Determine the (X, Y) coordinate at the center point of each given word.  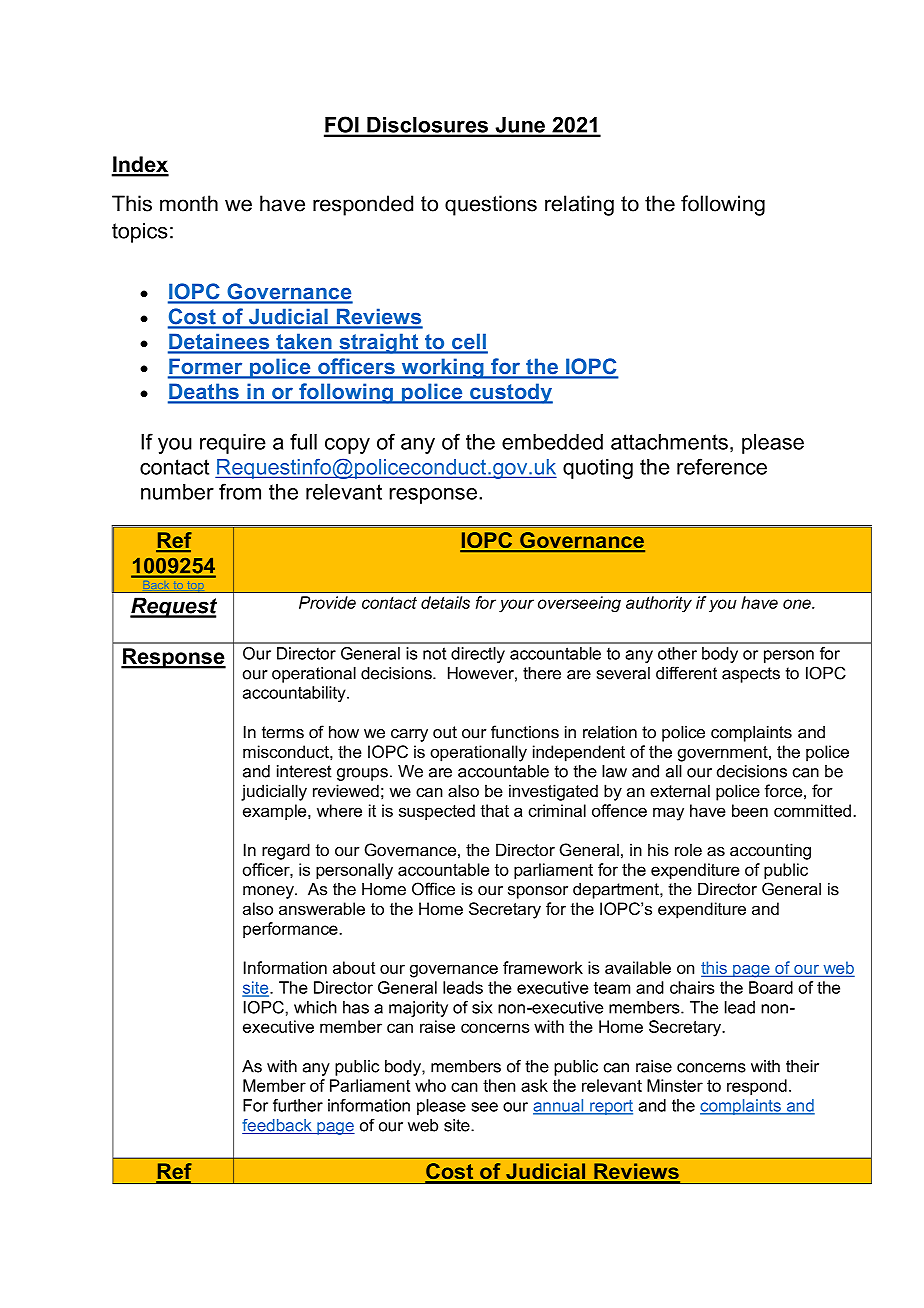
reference (722, 466)
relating (579, 205)
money (269, 892)
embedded (552, 442)
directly (478, 655)
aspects (751, 675)
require (233, 444)
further (298, 1105)
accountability (295, 694)
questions (491, 205)
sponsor (538, 892)
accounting (770, 851)
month (189, 203)
